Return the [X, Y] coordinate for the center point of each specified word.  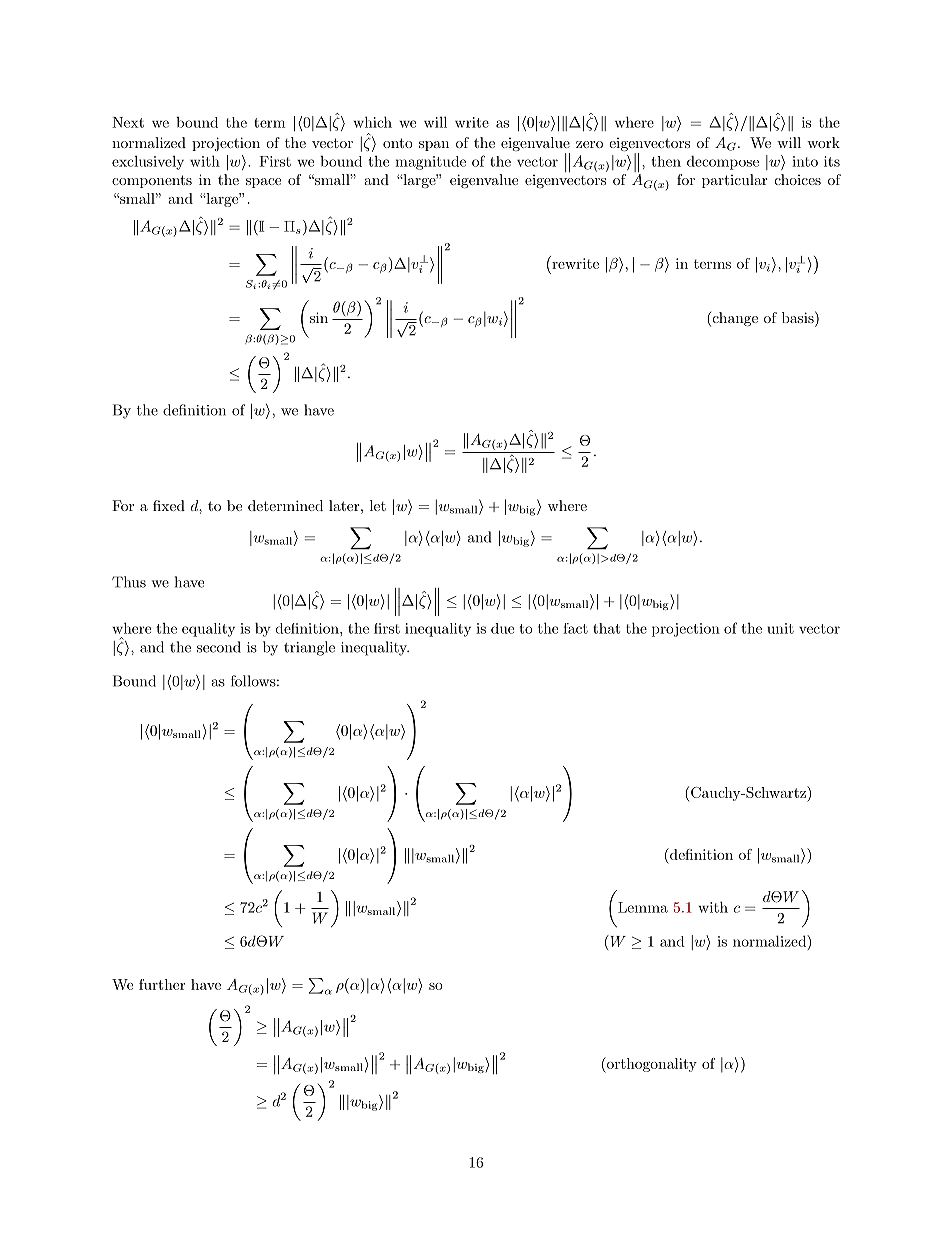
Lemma [643, 907]
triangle [309, 648]
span [434, 146]
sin [319, 317]
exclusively [148, 163]
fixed [169, 505]
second [219, 647]
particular [734, 181]
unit [780, 628]
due [502, 628]
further [162, 984]
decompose [723, 163]
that [606, 628]
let [378, 505]
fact [575, 628]
